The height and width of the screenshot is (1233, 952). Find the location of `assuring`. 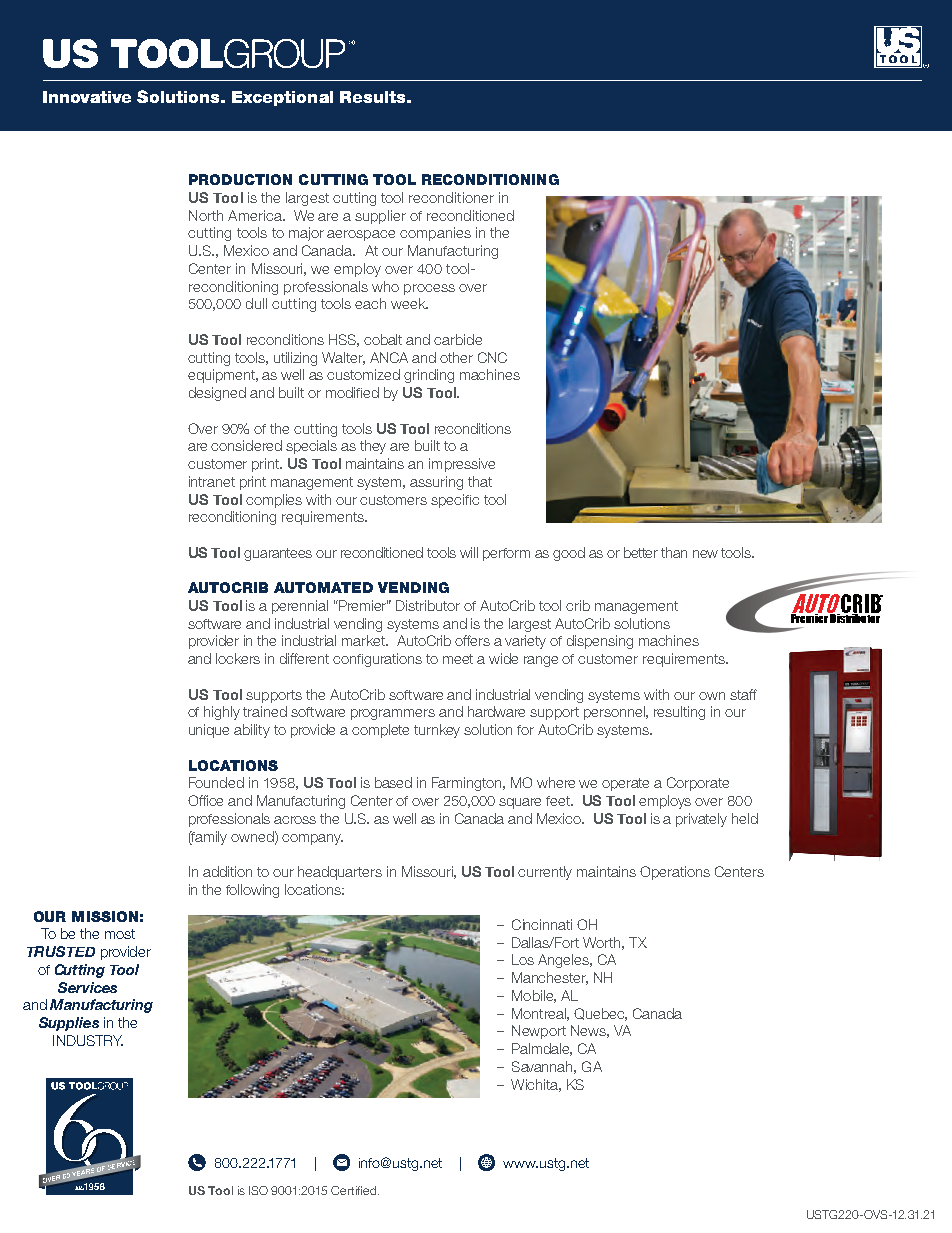

assuring is located at coordinates (436, 483).
